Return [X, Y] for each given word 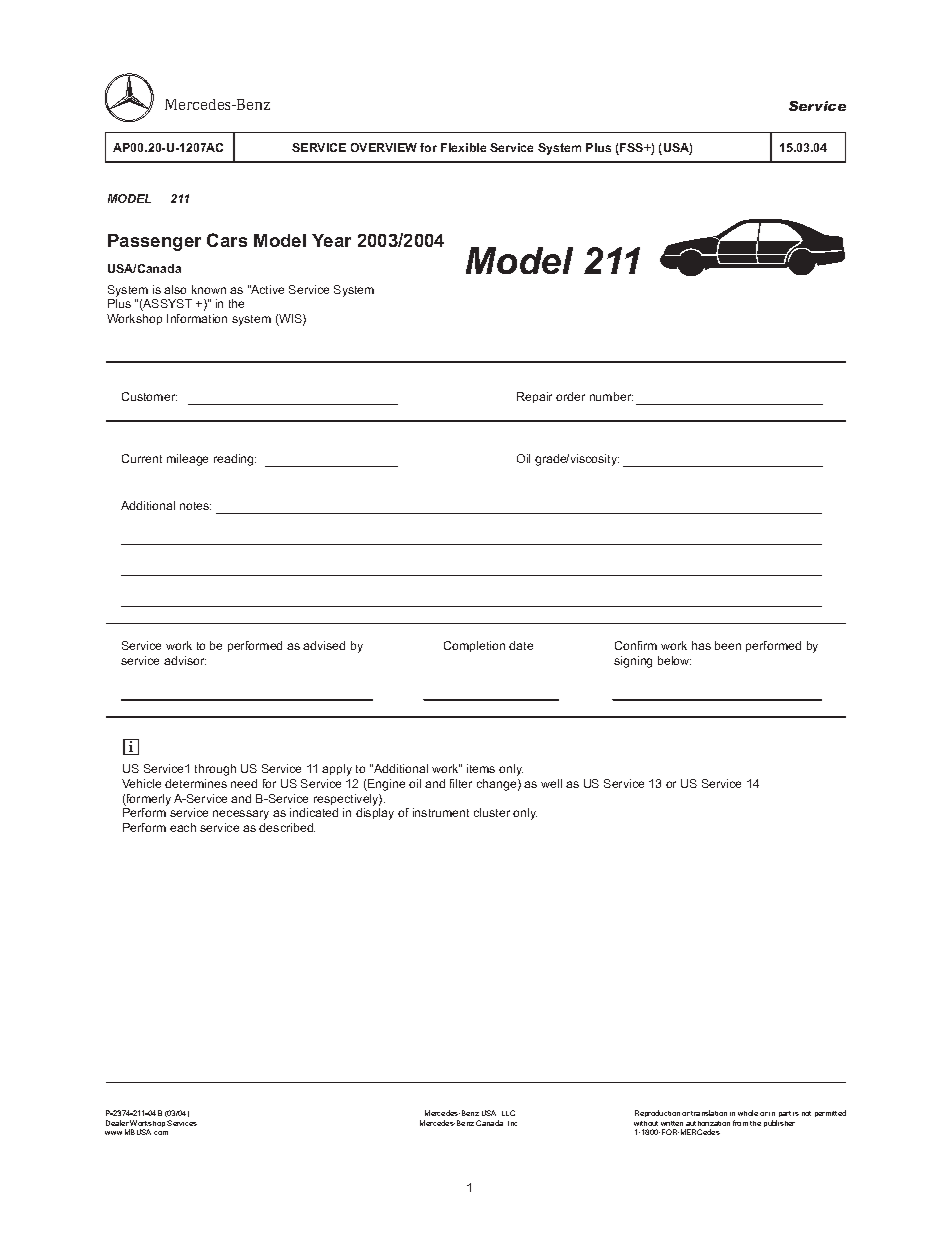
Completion [474, 646]
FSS [632, 149]
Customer [149, 396]
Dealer [117, 1123]
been [728, 645]
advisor [185, 660]
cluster [492, 812]
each [183, 827]
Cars [227, 240]
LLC [508, 1113]
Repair [534, 397]
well [551, 783]
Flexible [463, 147]
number [611, 396]
